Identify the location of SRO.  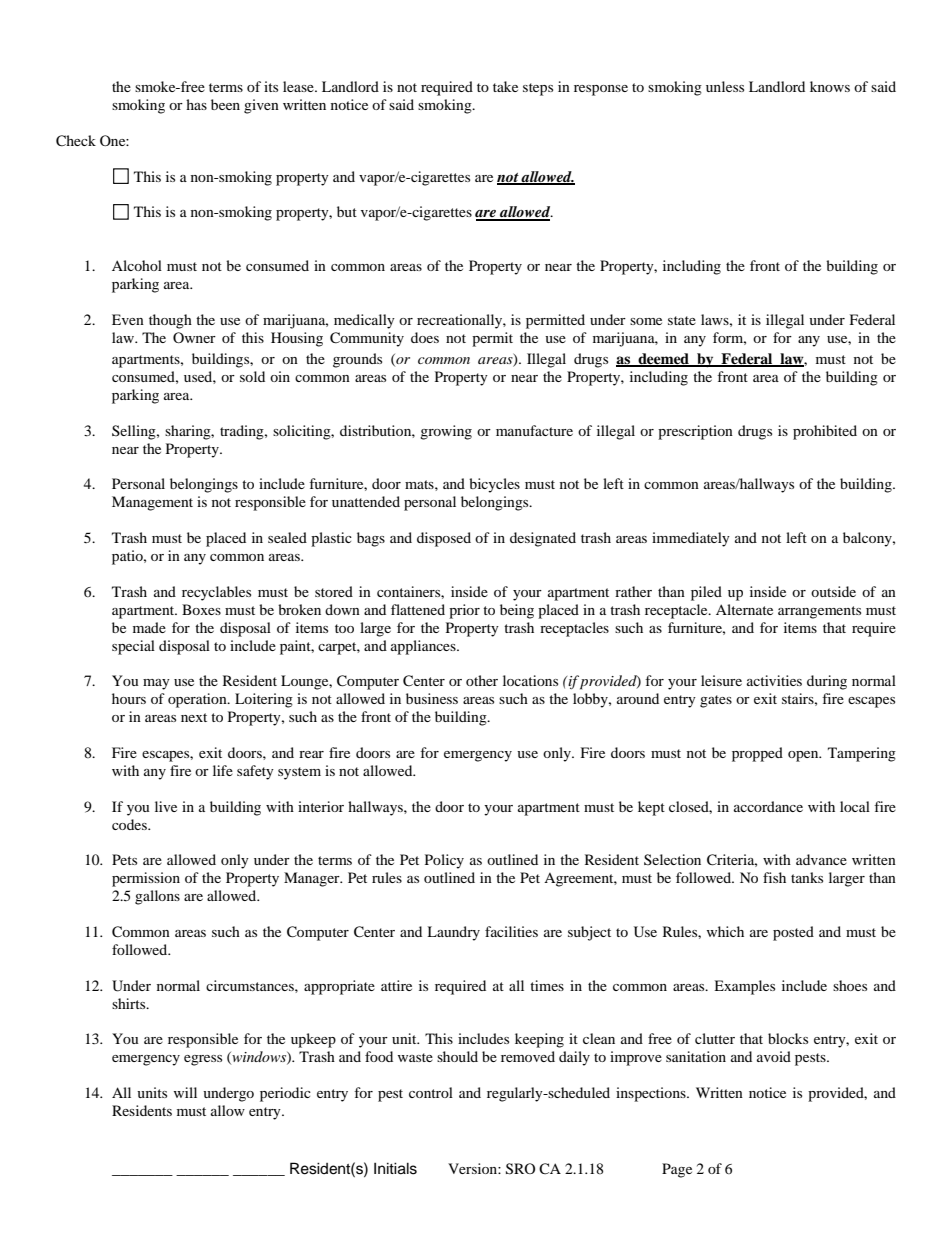
(520, 1169).
